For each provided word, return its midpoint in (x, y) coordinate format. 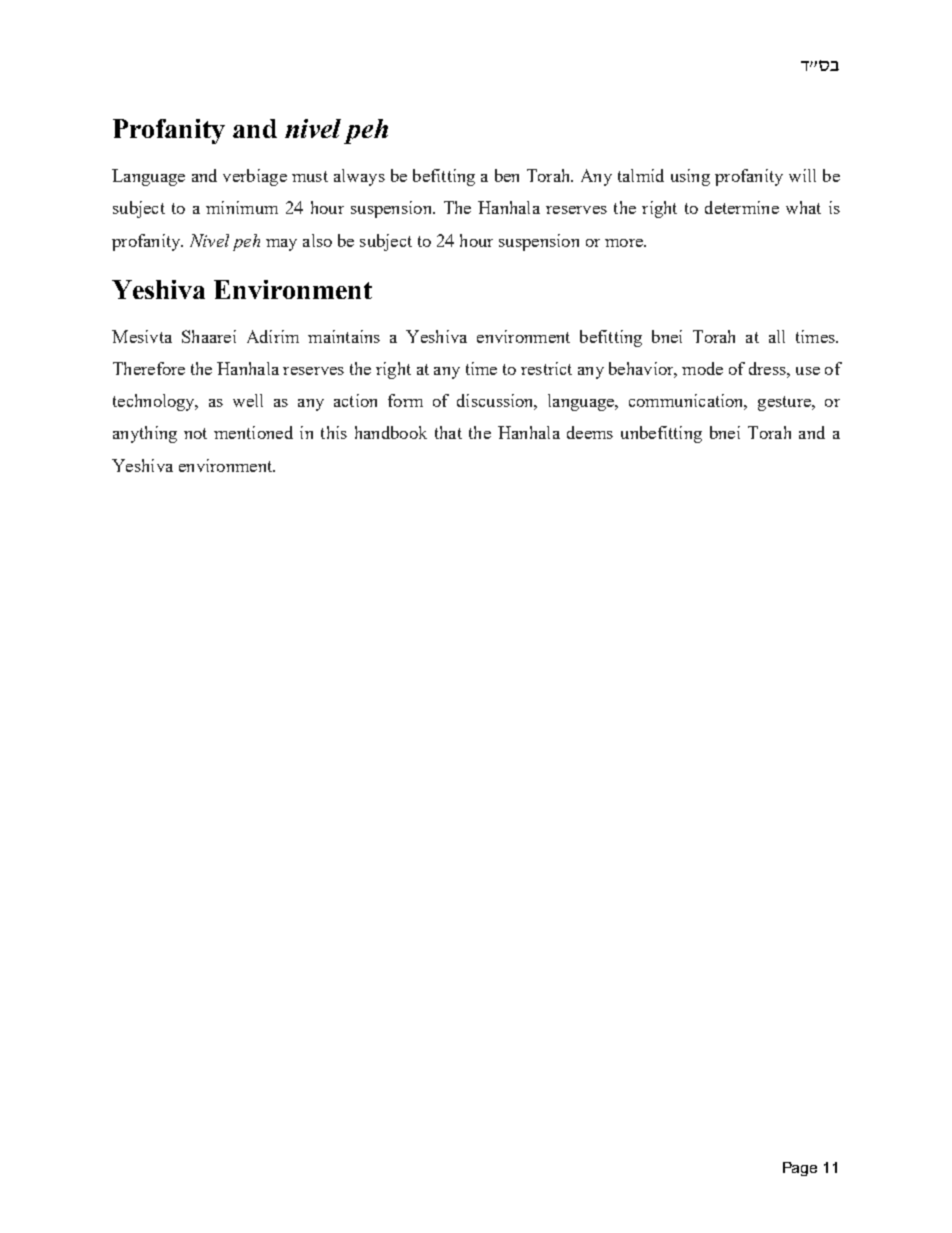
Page (800, 1169)
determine (742, 207)
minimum (242, 207)
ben (507, 175)
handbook (391, 432)
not (195, 433)
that (448, 432)
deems (590, 432)
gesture (785, 403)
